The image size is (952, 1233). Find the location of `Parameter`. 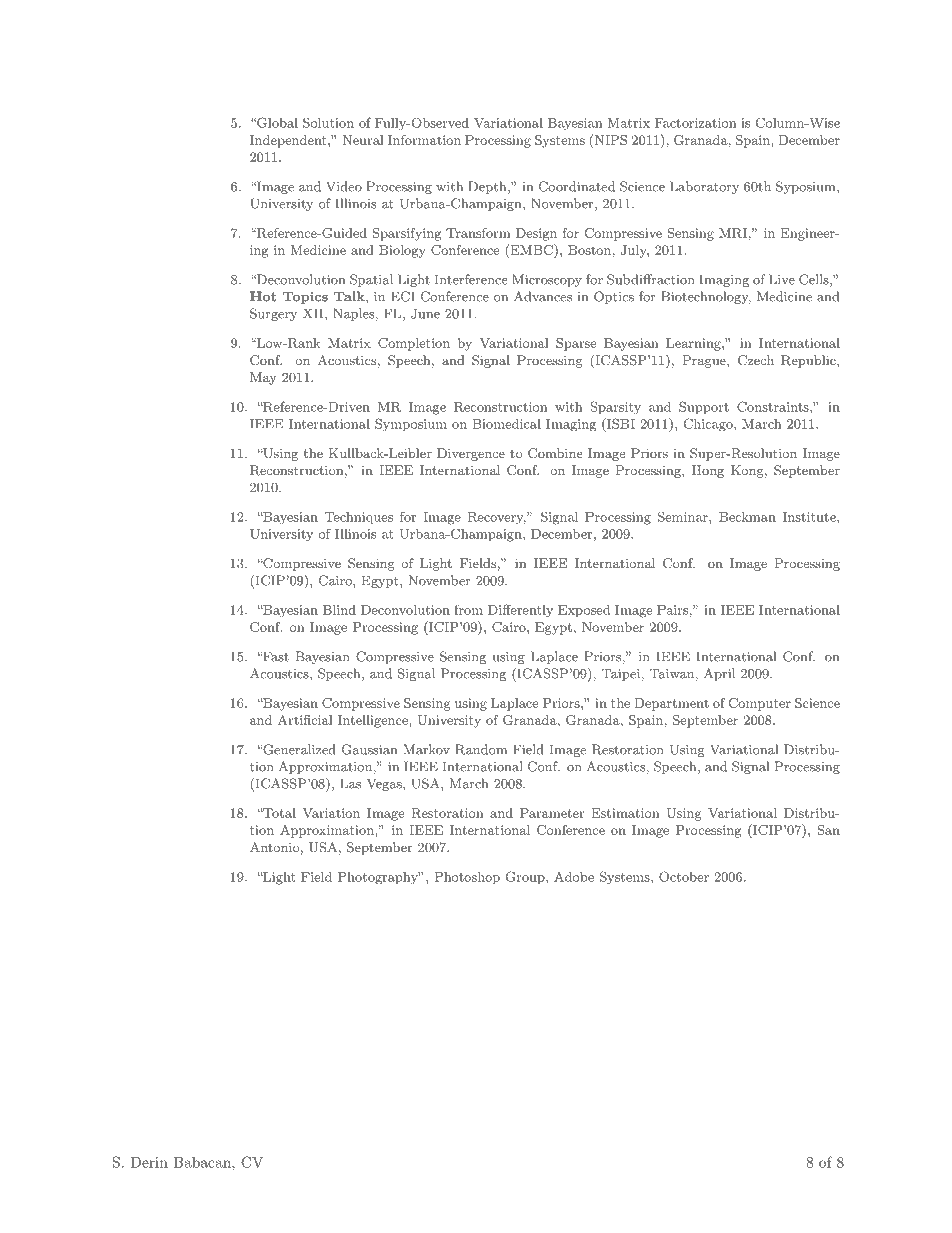

Parameter is located at coordinates (552, 813).
